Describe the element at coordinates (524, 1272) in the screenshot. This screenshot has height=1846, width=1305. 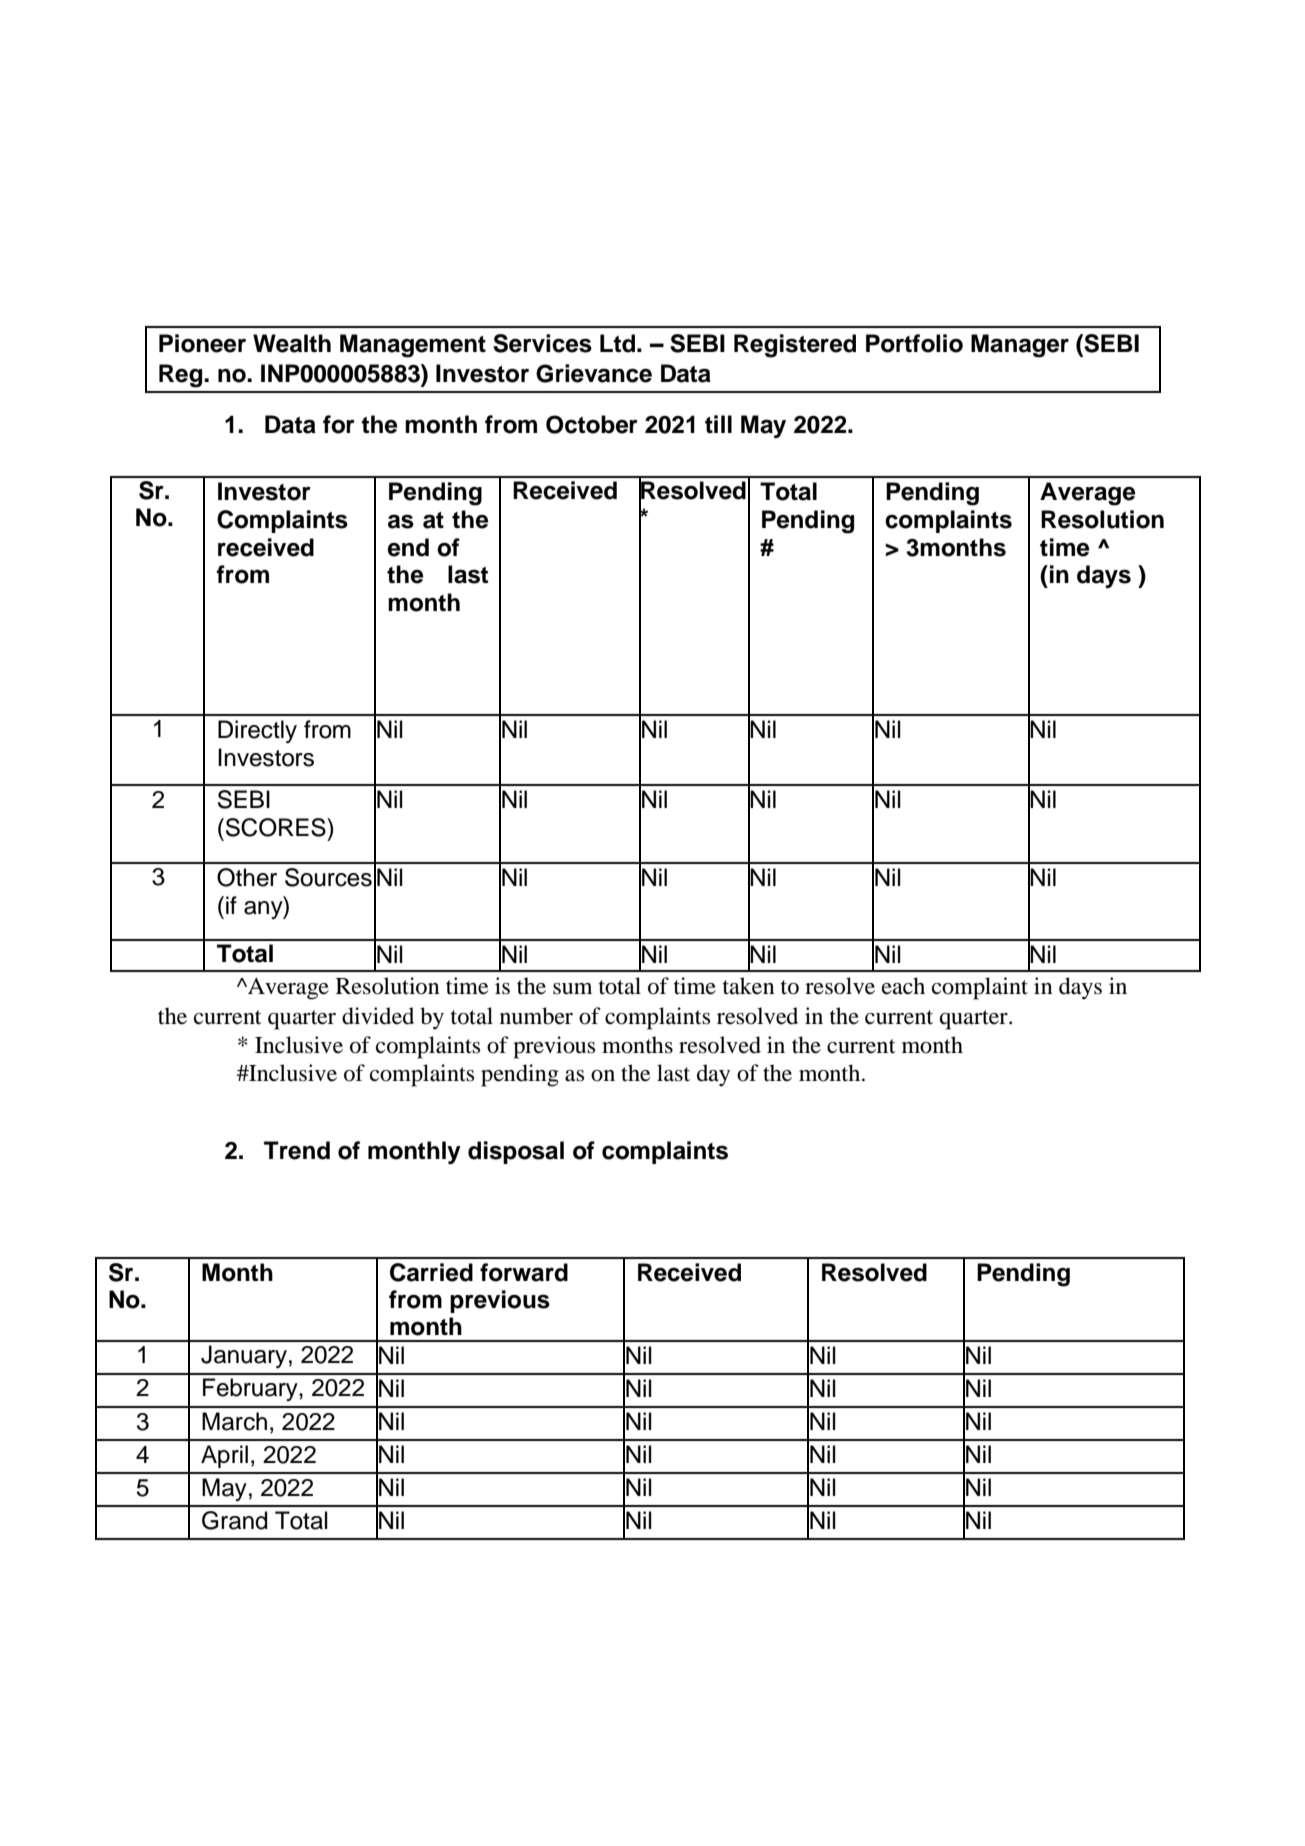
I see `forward` at that location.
